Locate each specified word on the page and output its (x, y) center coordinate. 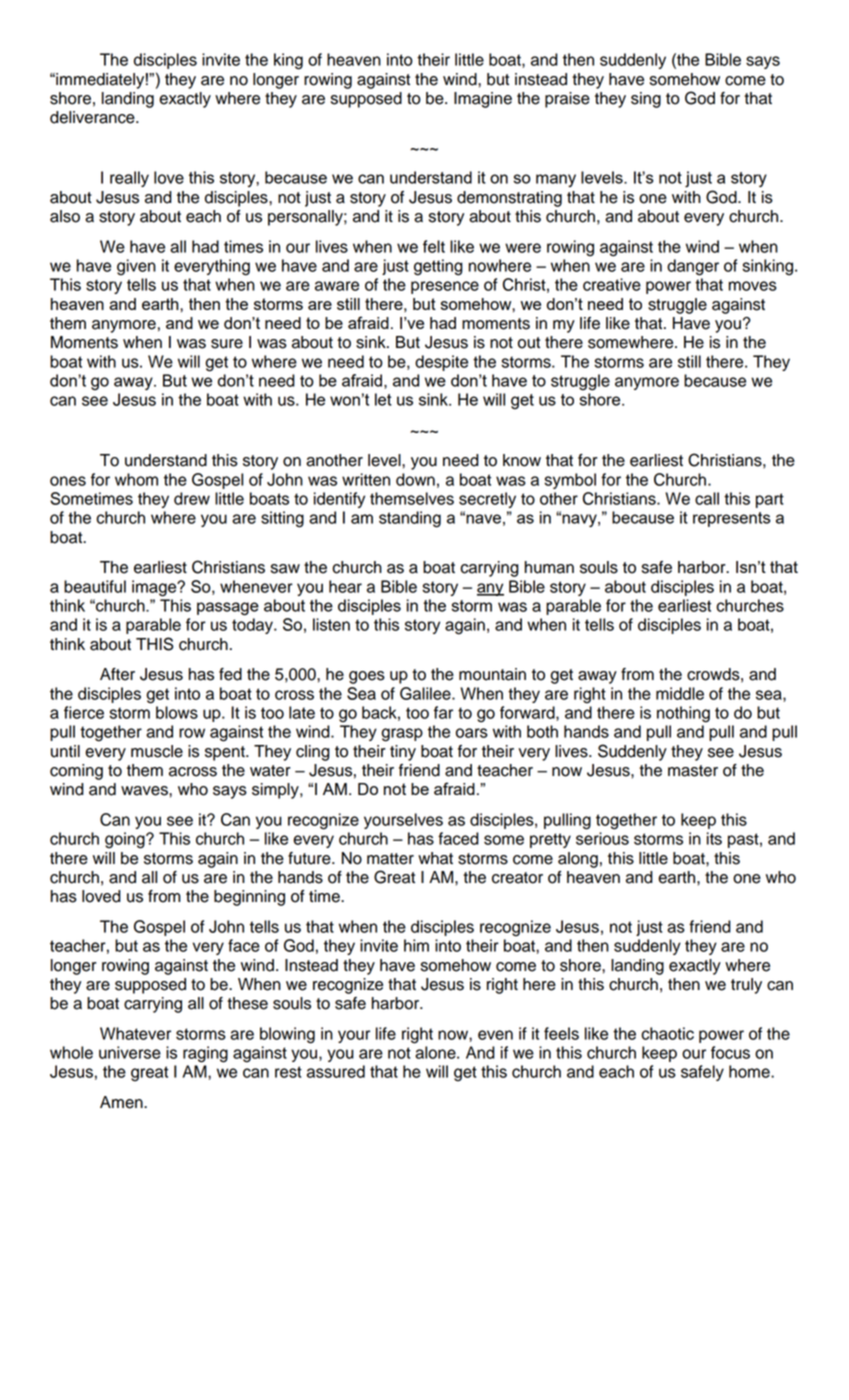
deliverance (93, 117)
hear (345, 586)
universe (130, 1052)
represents (732, 519)
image (155, 588)
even (495, 1035)
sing (646, 100)
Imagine (483, 100)
